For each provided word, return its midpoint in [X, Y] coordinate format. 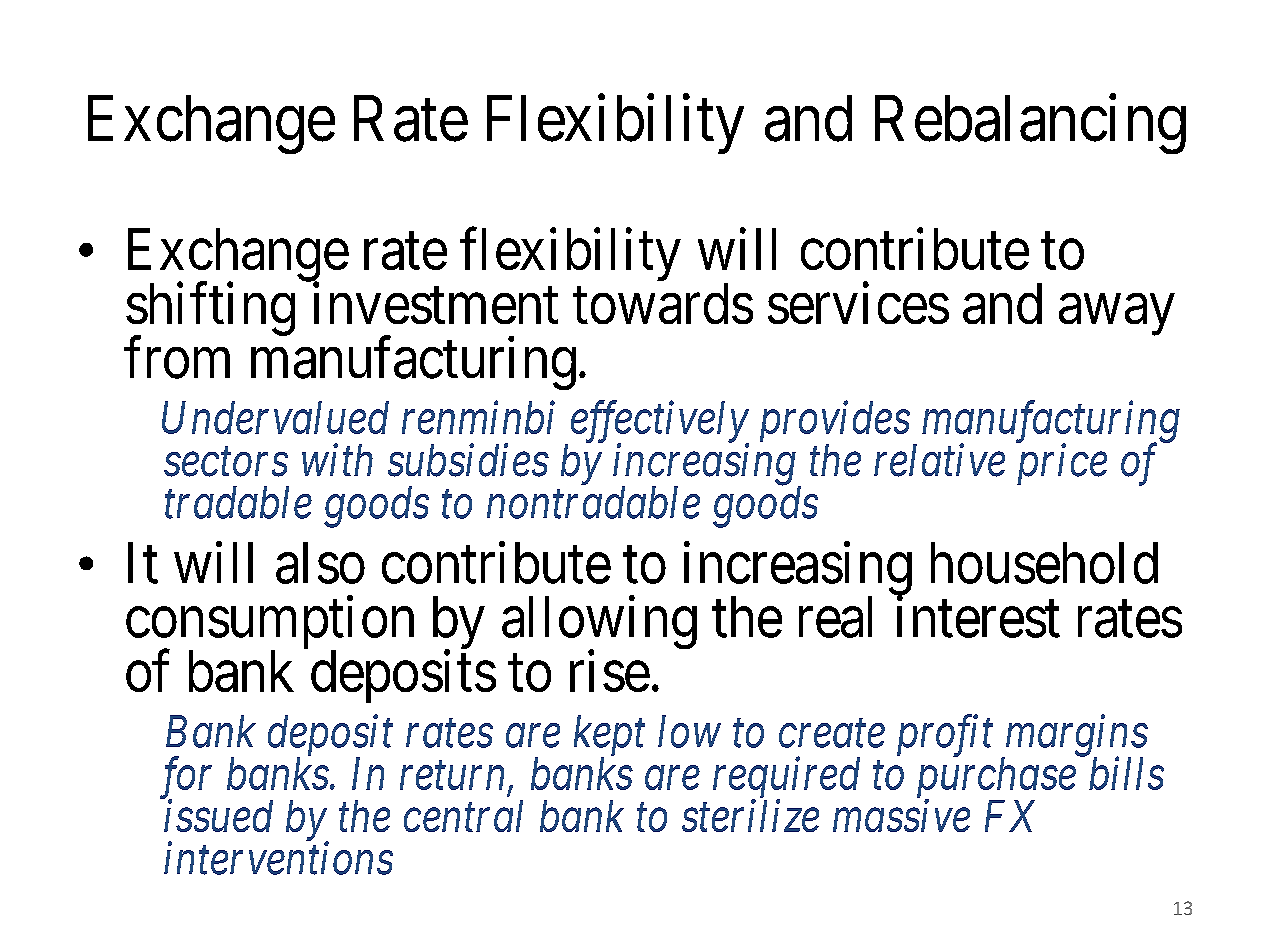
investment [435, 303]
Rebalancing [1030, 124]
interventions [278, 859]
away [1116, 315]
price [1062, 465]
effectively [660, 423]
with [337, 459]
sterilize [750, 815]
